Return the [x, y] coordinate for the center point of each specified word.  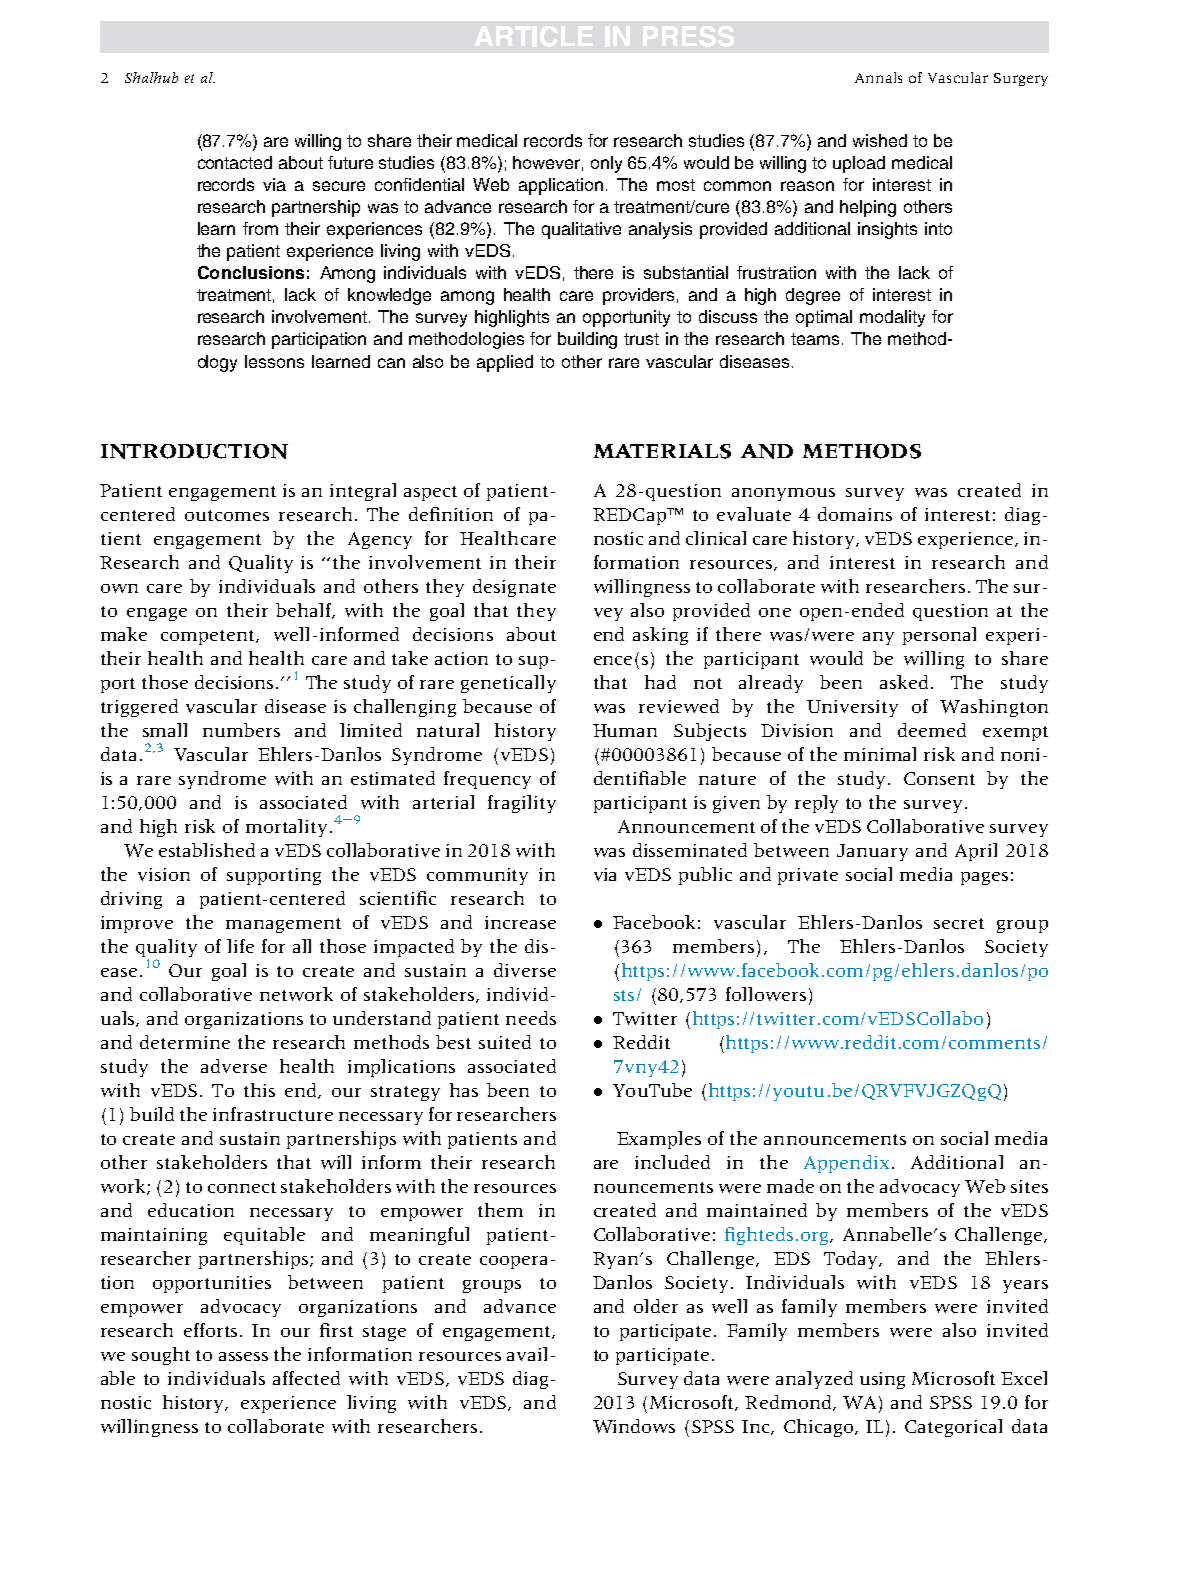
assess [243, 1356]
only [606, 164]
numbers [241, 730]
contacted [235, 162]
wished [880, 140]
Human [625, 730]
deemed [932, 730]
